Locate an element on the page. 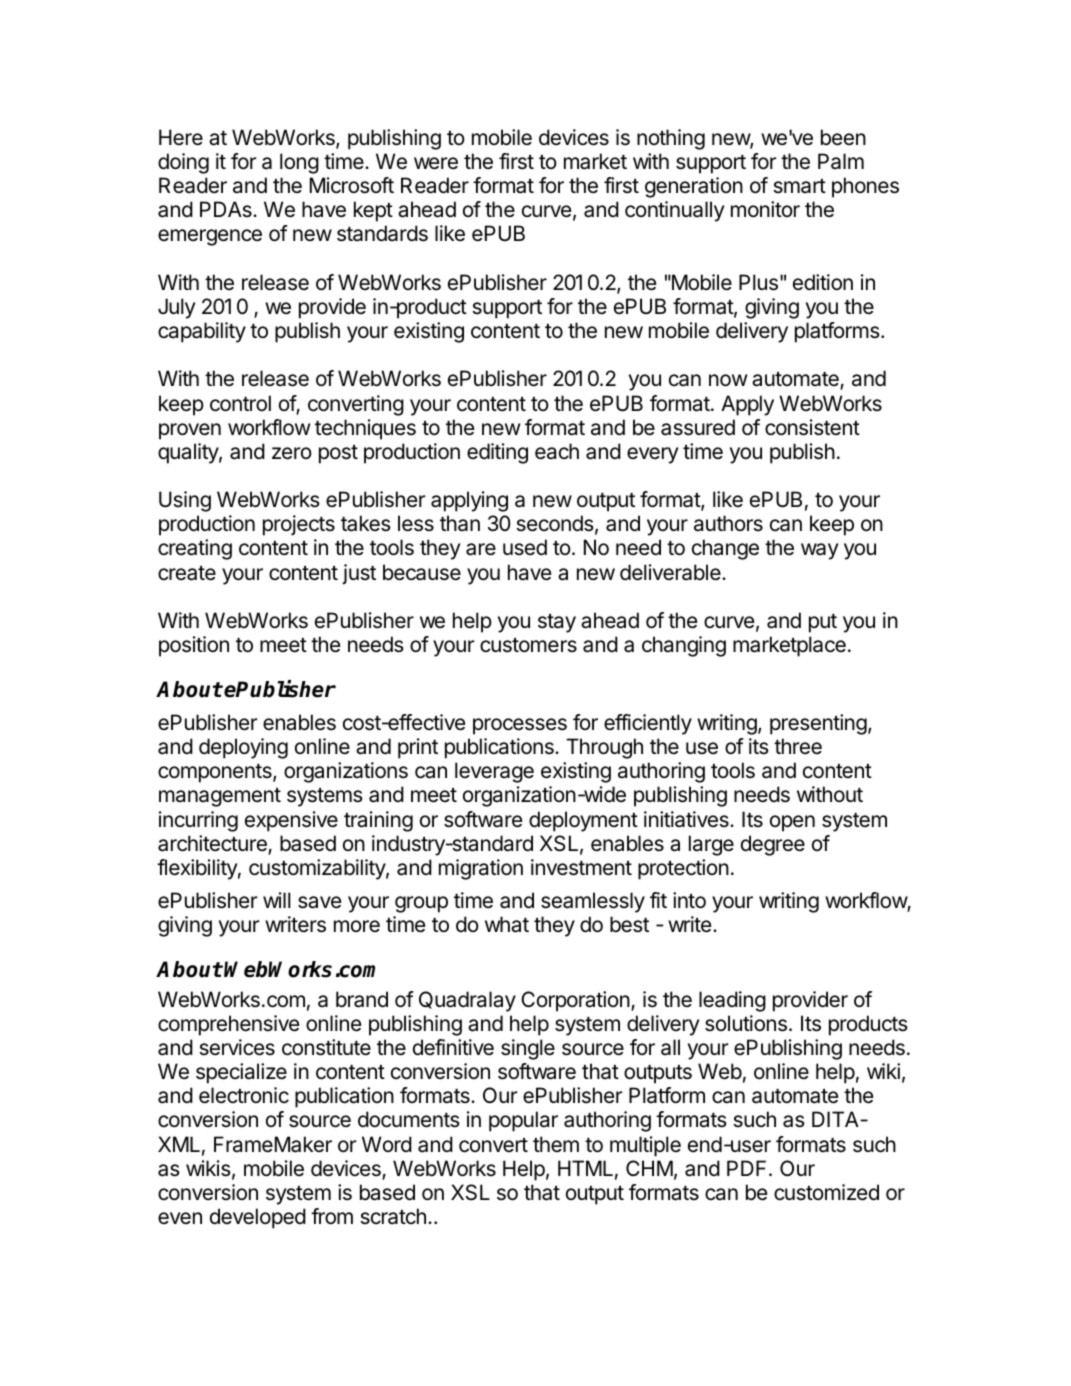  them is located at coordinates (556, 1144).
